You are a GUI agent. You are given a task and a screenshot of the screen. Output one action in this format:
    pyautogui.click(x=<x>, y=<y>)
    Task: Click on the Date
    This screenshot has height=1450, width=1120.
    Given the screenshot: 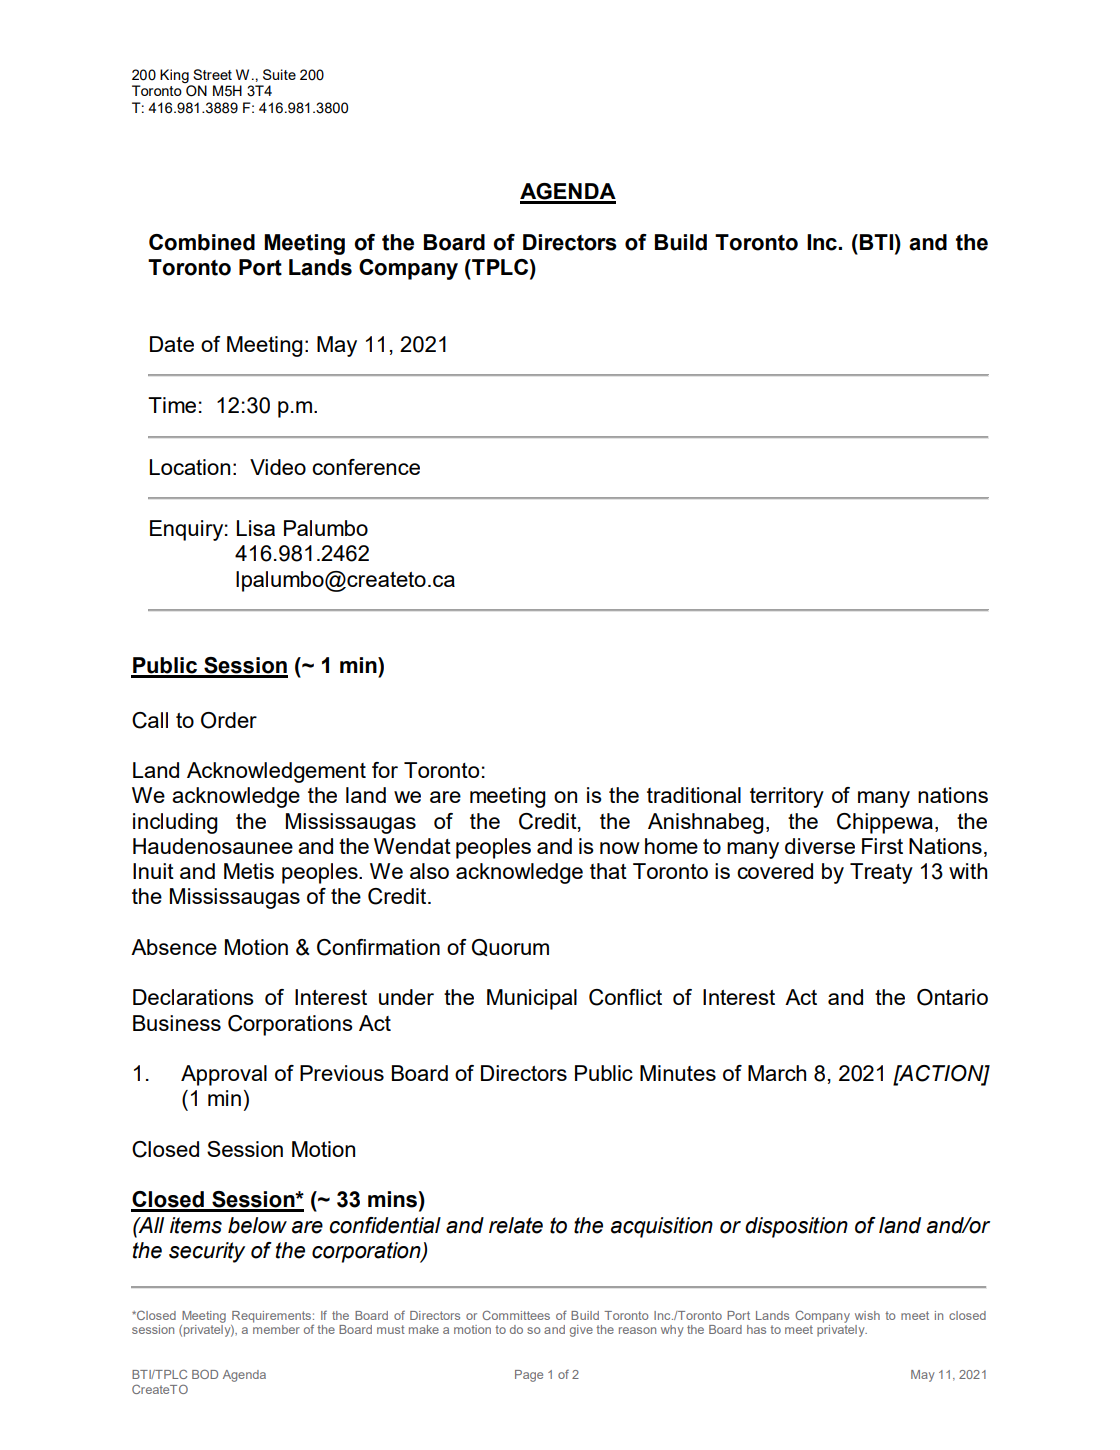 What is the action you would take?
    pyautogui.click(x=172, y=344)
